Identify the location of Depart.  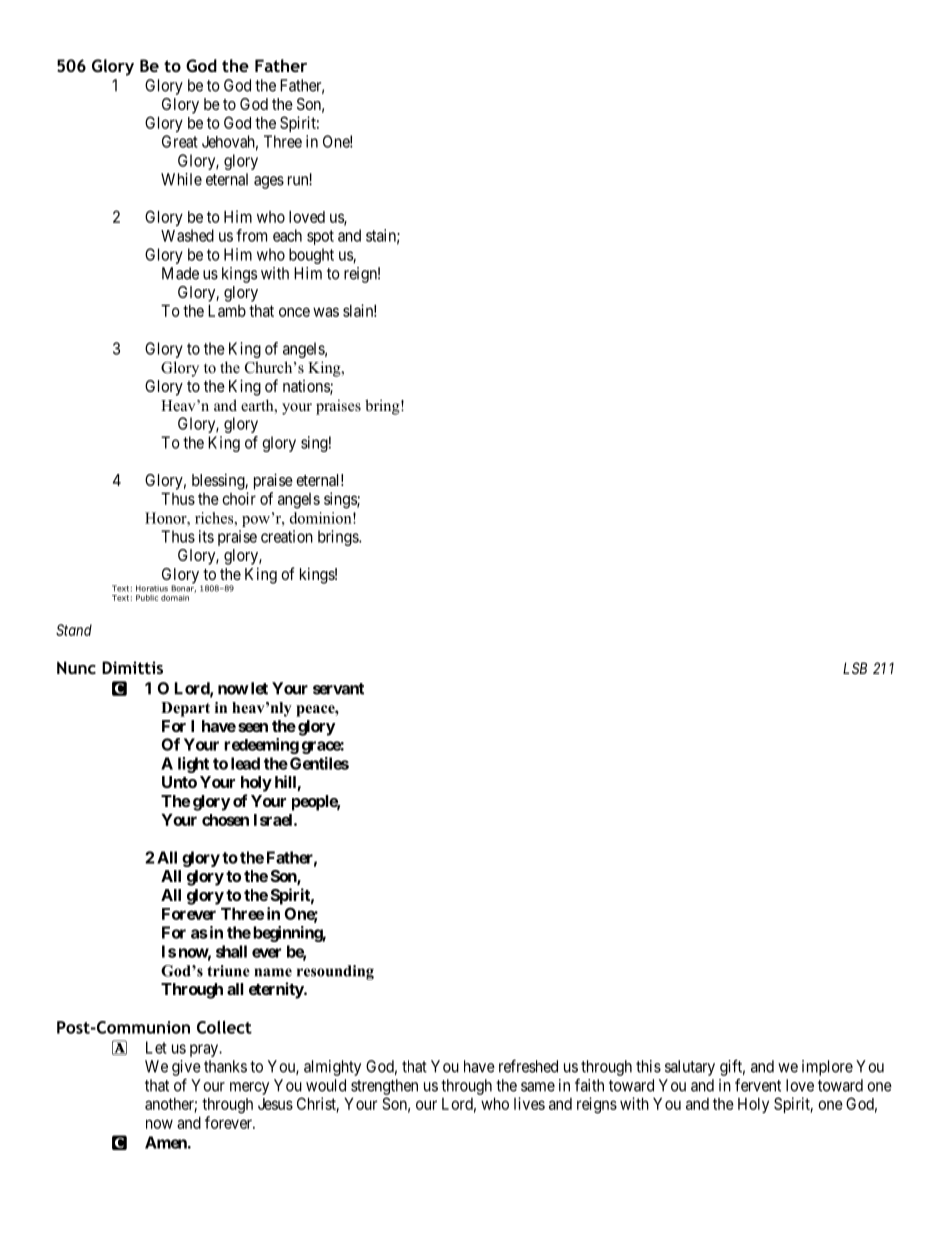
(185, 709).
